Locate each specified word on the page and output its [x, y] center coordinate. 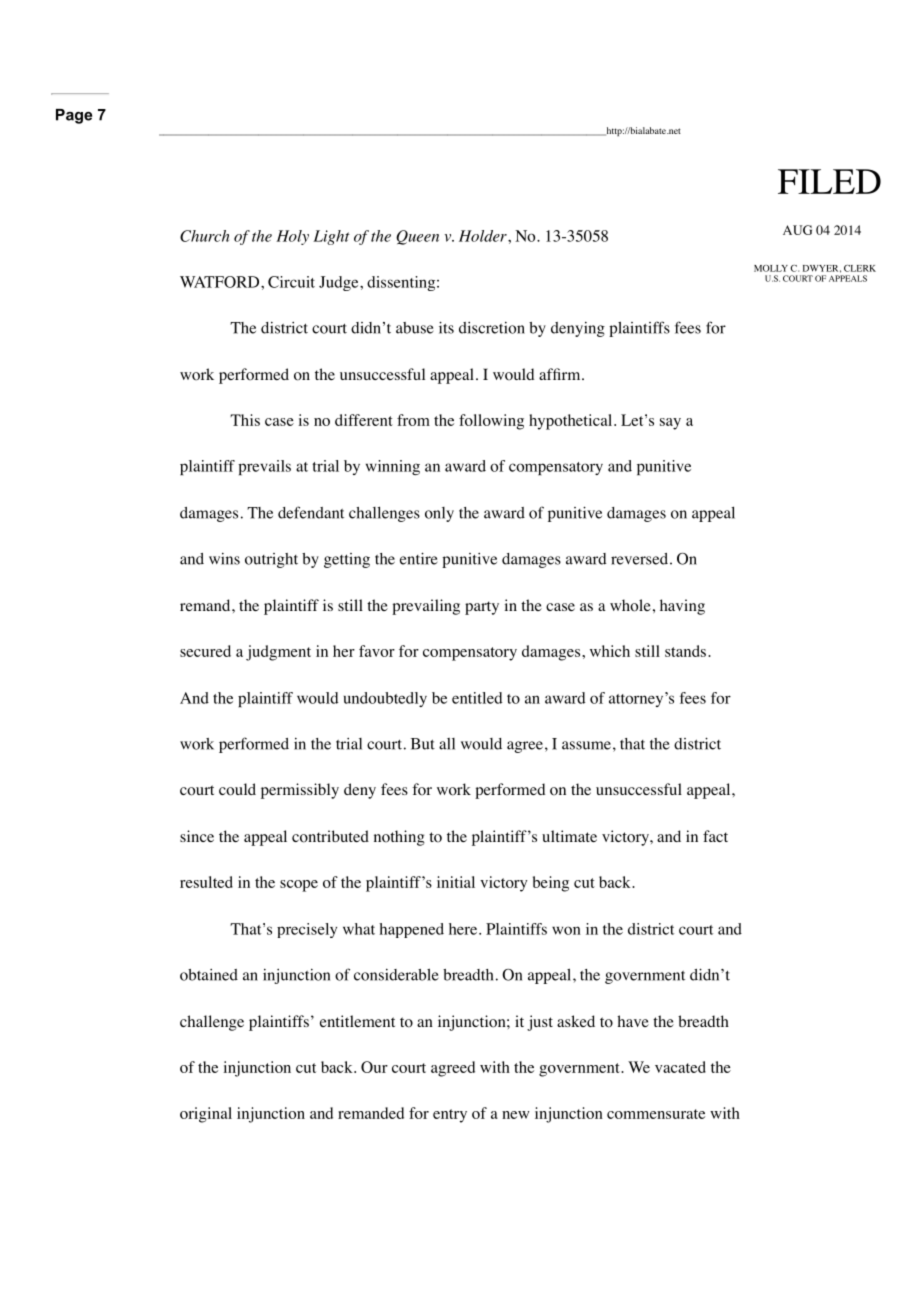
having [682, 607]
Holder [484, 236]
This [245, 420]
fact [715, 836]
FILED [829, 181]
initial [456, 882]
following [491, 422]
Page [74, 116]
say [670, 424]
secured [205, 651]
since [197, 836]
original [206, 1115]
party [482, 608]
